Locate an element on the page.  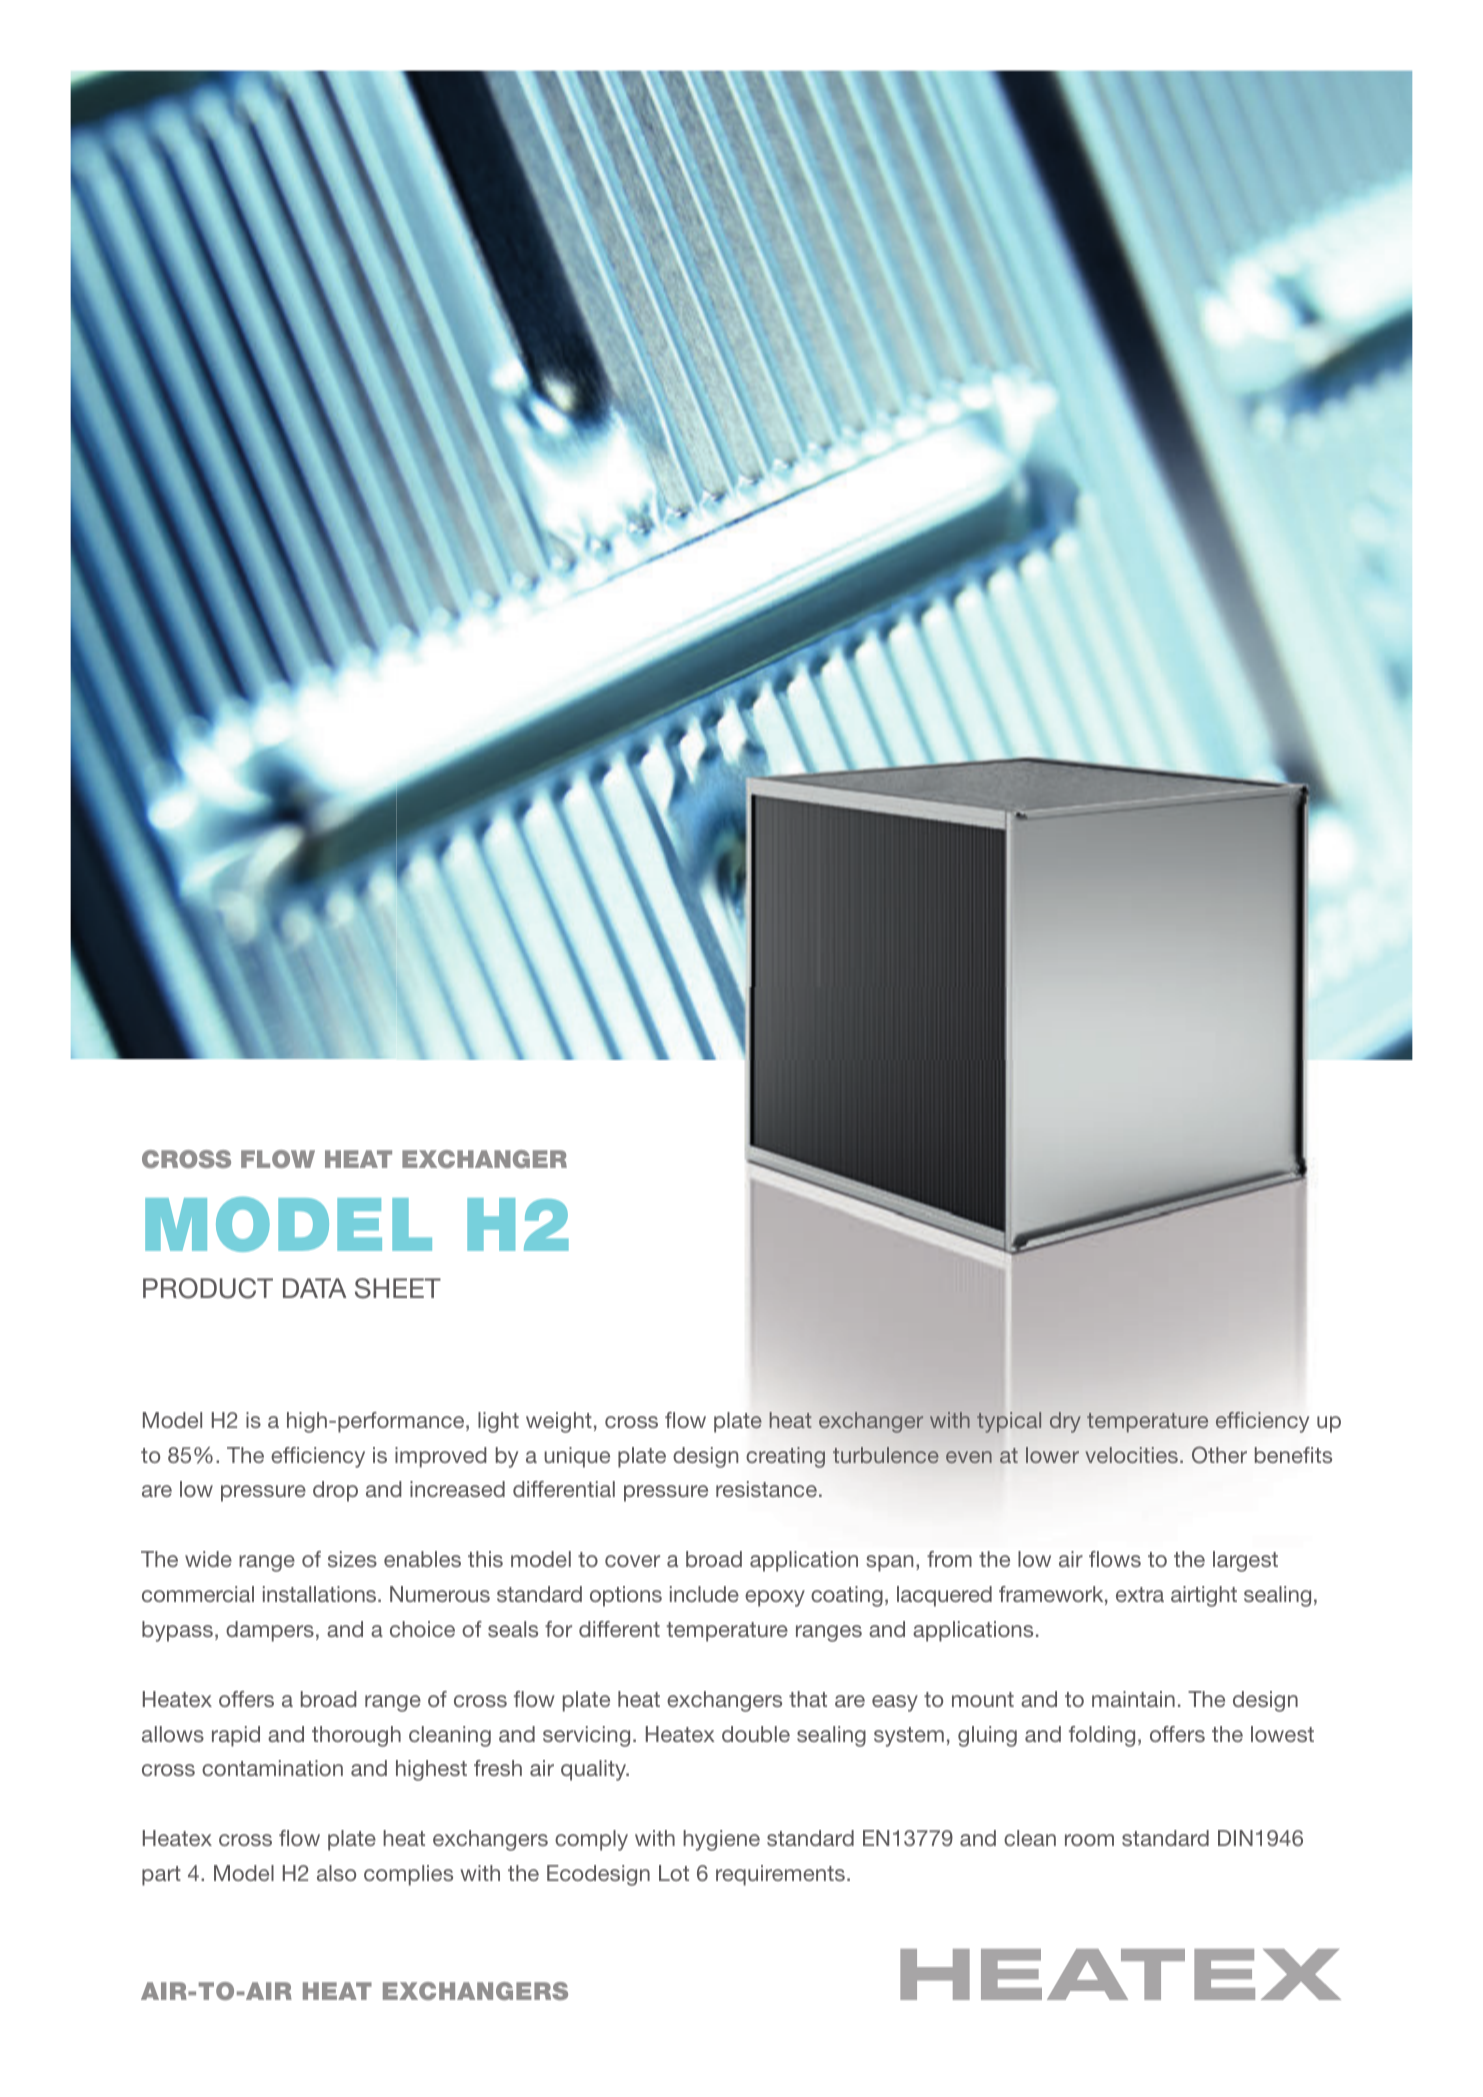
drop is located at coordinates (335, 1491).
